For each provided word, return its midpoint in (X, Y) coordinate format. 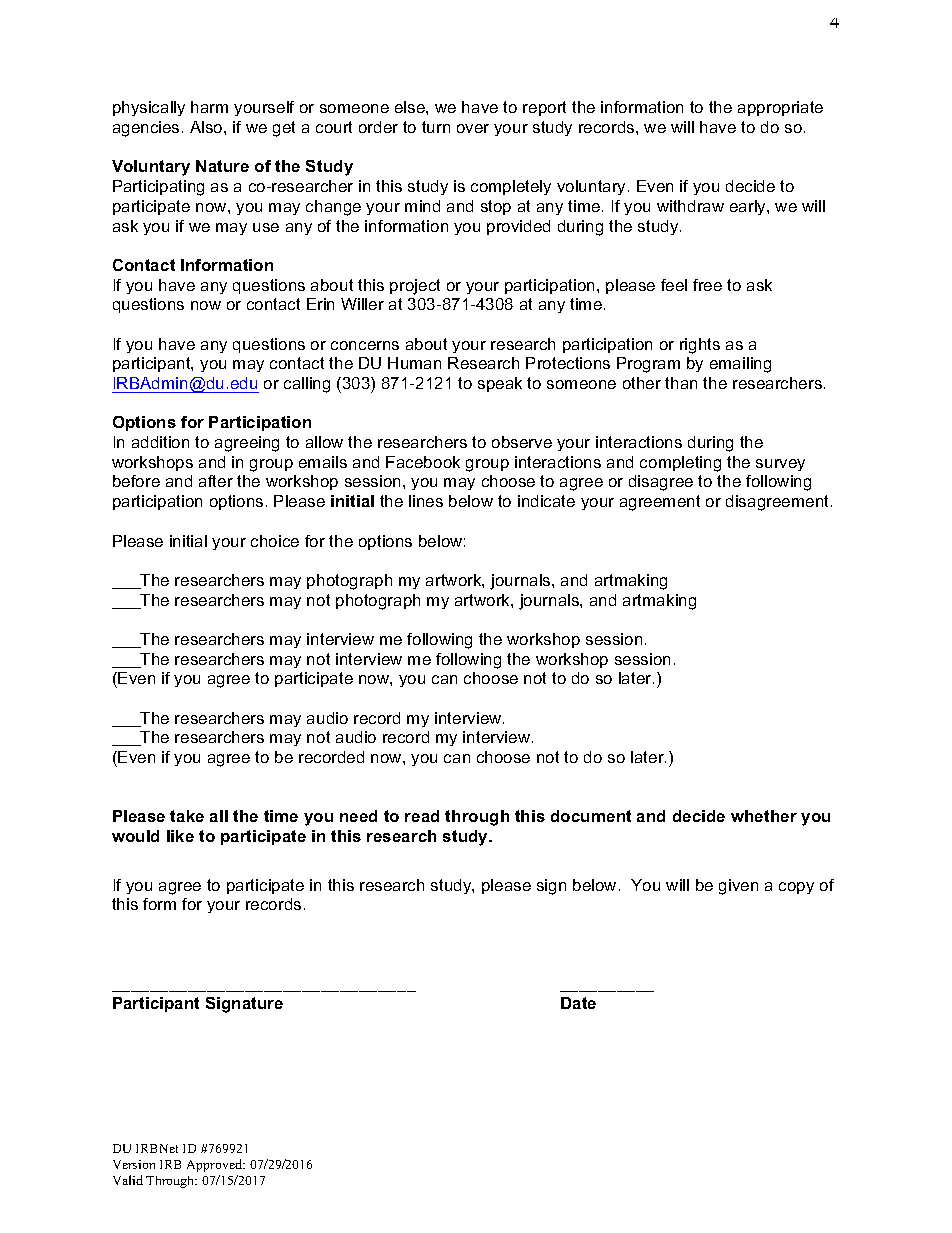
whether (764, 816)
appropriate (780, 108)
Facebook (423, 462)
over (473, 128)
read (422, 816)
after (216, 481)
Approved (216, 1165)
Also (207, 127)
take (187, 816)
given (738, 887)
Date (578, 1003)
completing (680, 464)
